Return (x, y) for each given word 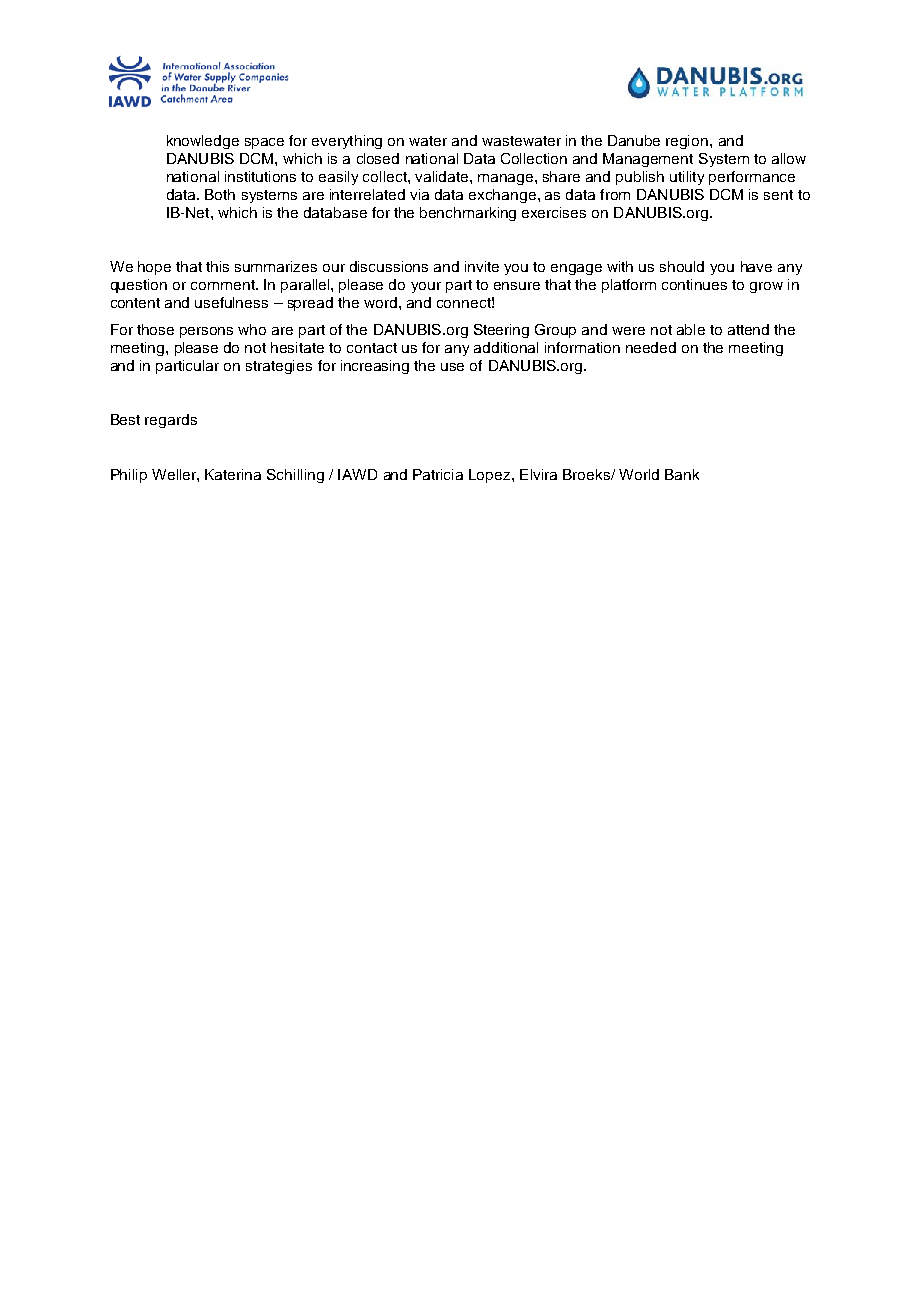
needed (651, 347)
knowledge (203, 142)
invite (482, 266)
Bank (682, 474)
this (217, 266)
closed (378, 158)
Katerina (233, 474)
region (688, 142)
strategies (279, 367)
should (682, 266)
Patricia (438, 474)
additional (506, 347)
